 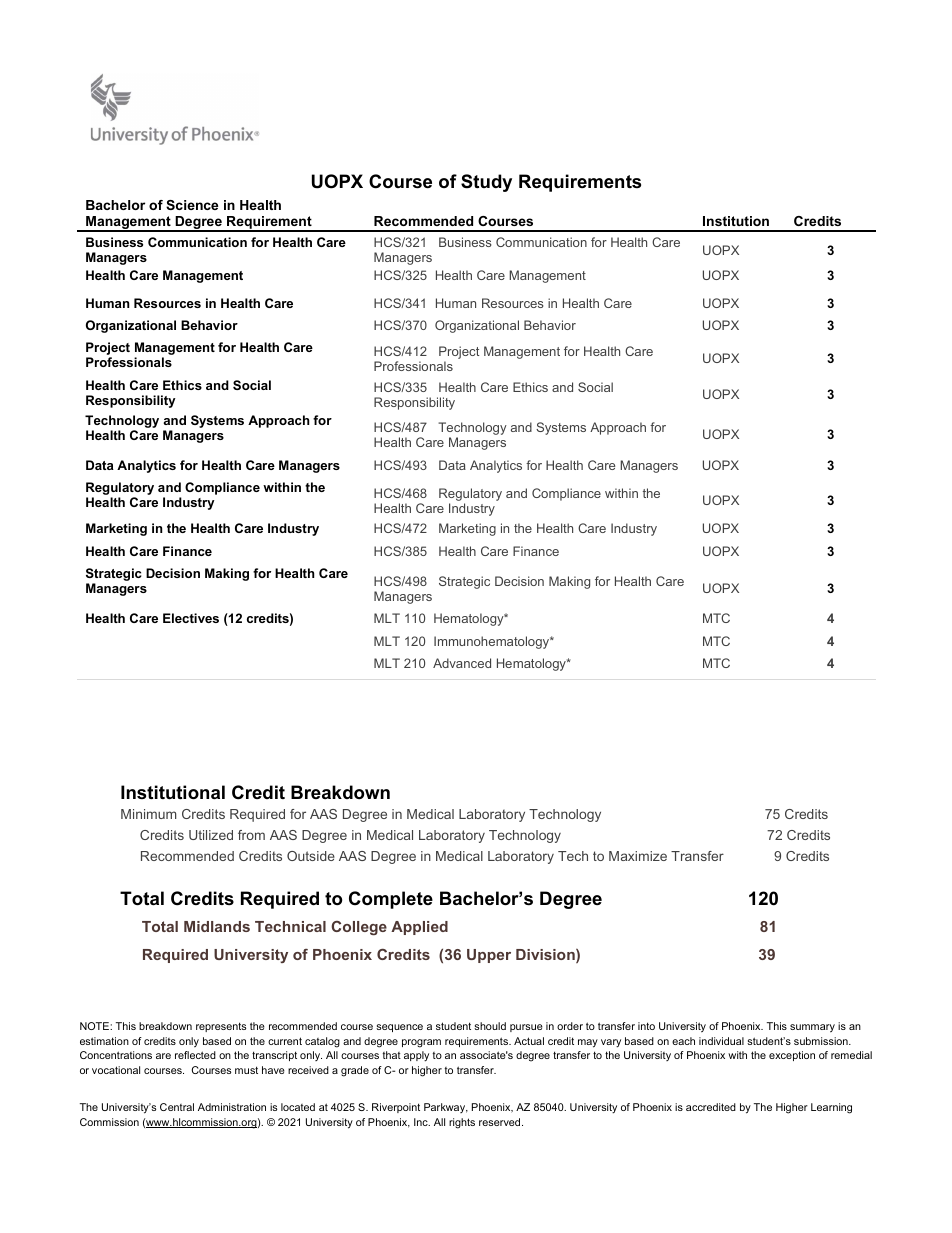 I want to click on Electives, so click(x=191, y=618).
